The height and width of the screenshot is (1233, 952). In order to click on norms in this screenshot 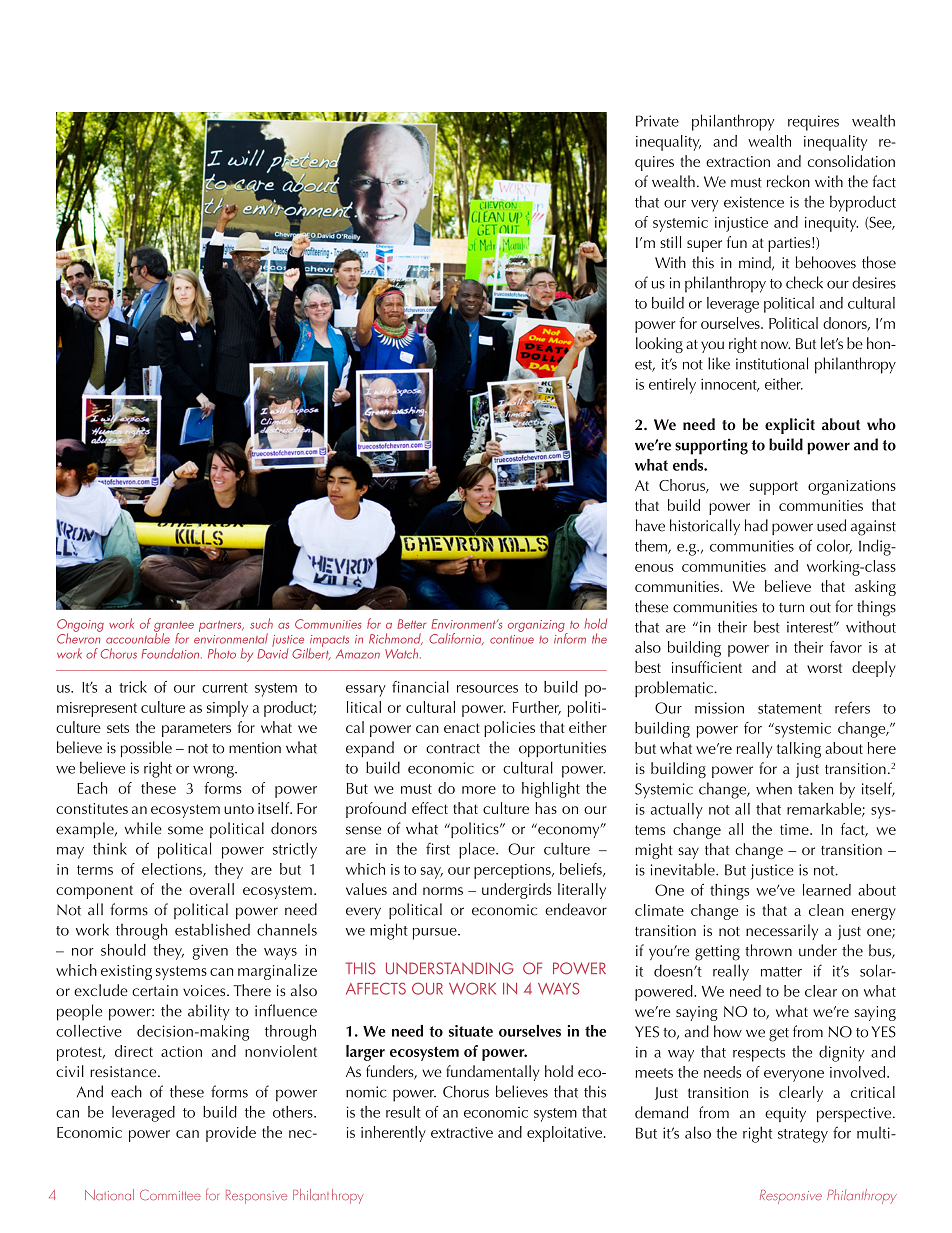, I will do `click(443, 891)`.
